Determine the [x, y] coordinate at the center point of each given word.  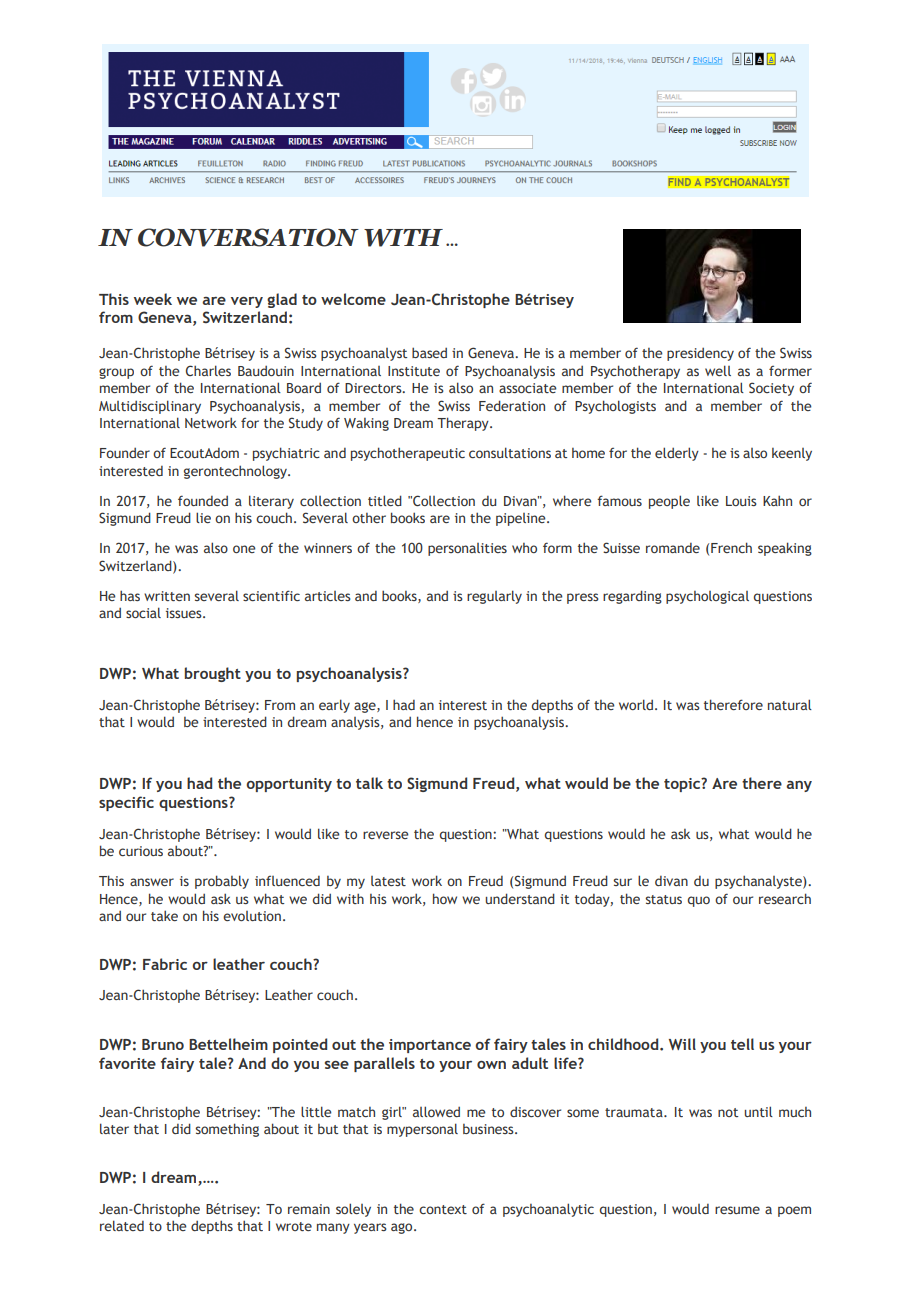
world [637, 704]
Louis [741, 501]
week [153, 299]
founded [203, 500]
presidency [700, 354]
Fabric [165, 964]
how [445, 898]
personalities [467, 549]
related [122, 1225]
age [366, 707]
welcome [353, 299]
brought [213, 674]
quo [699, 901]
